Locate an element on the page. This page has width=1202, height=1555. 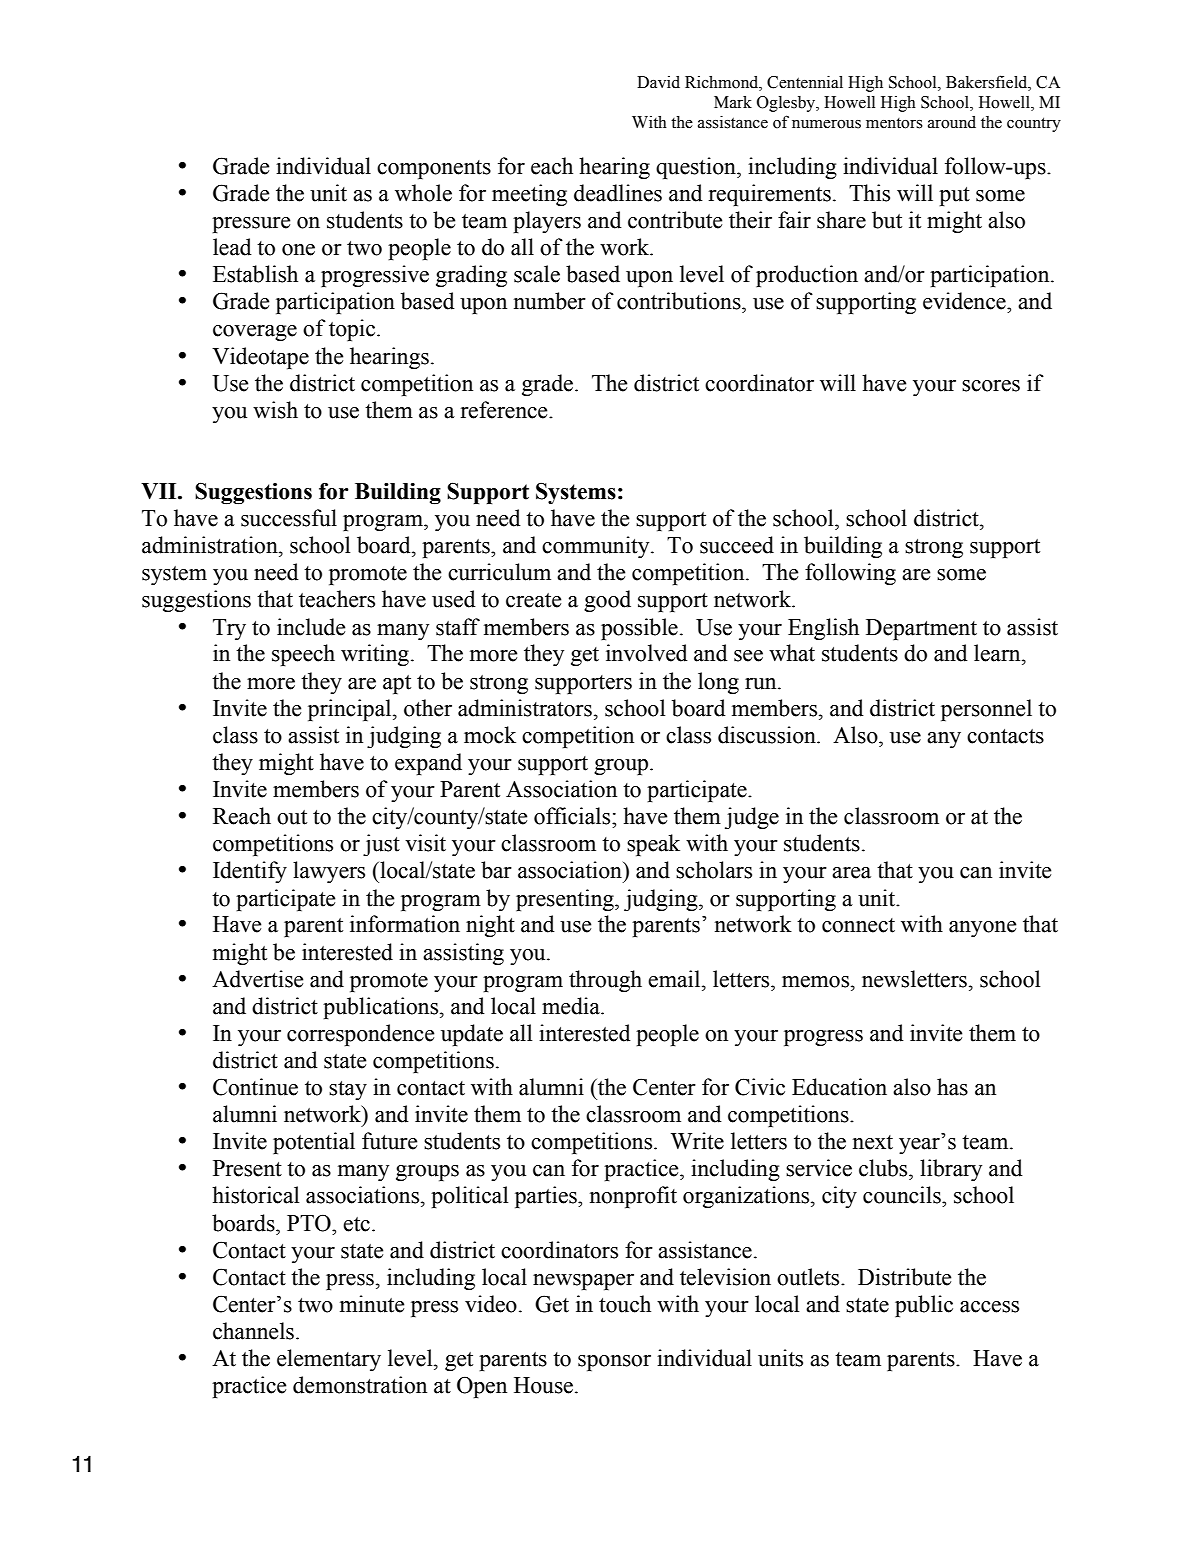
access is located at coordinates (989, 1307).
